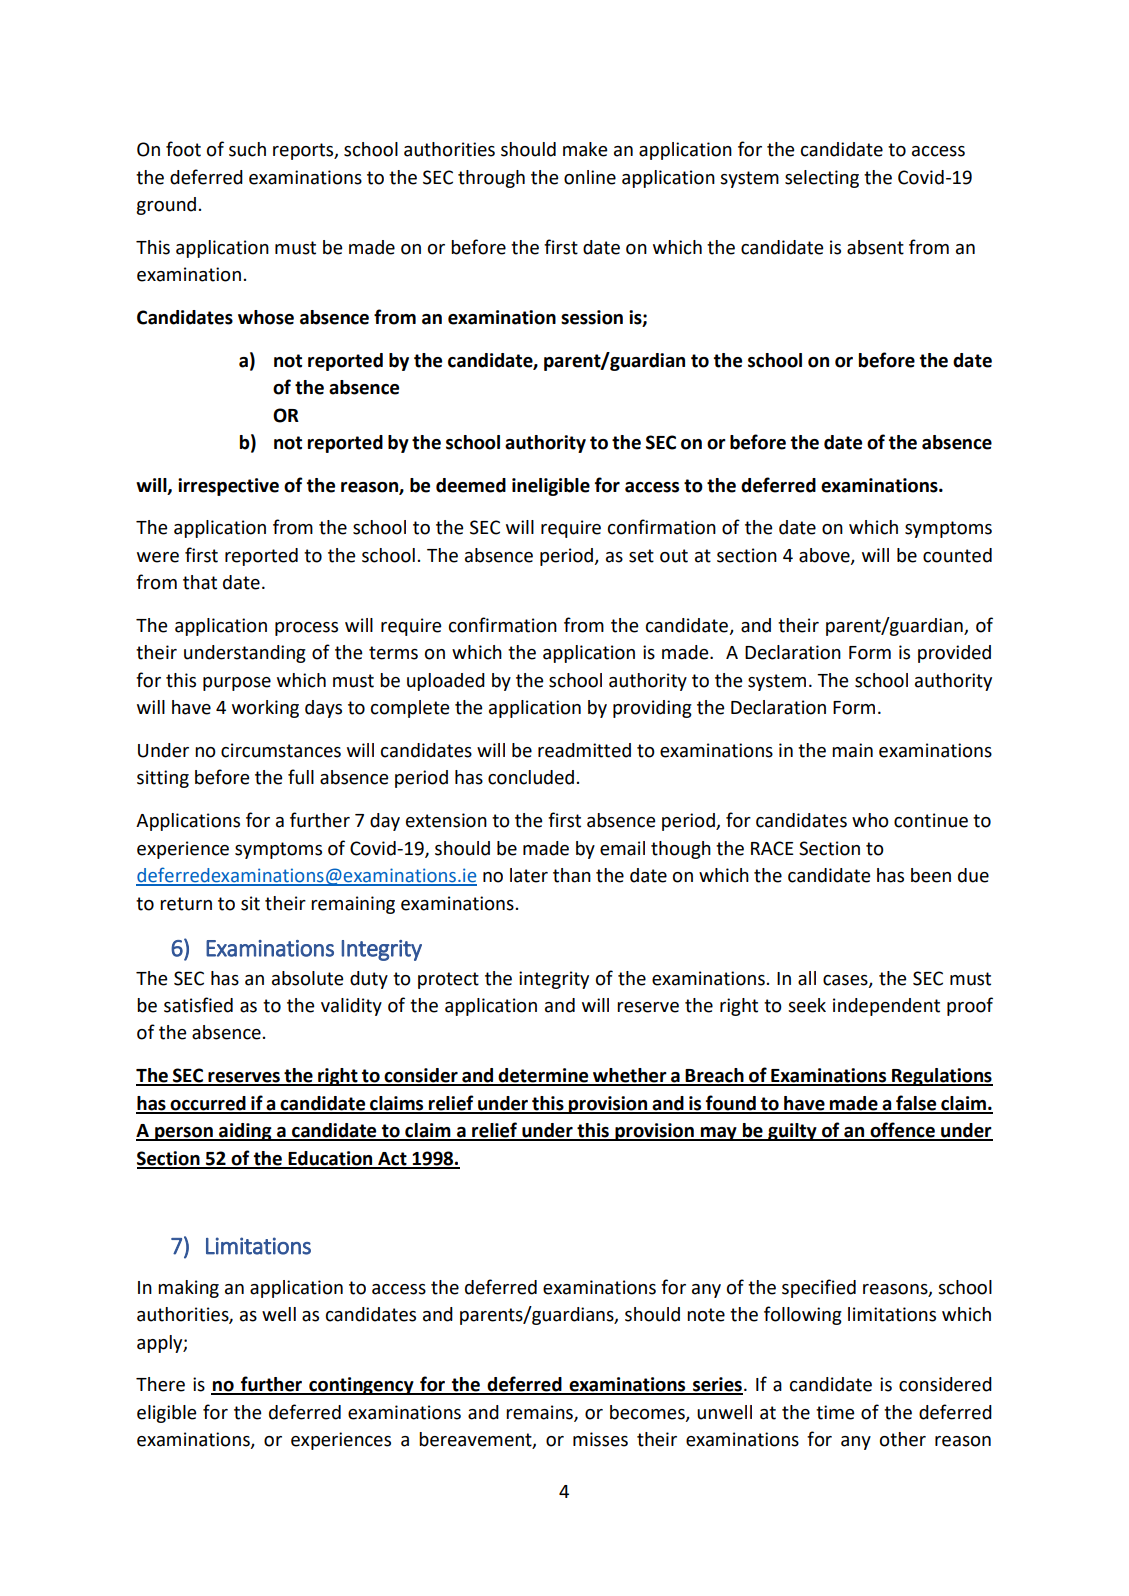  What do you see at coordinates (160, 1384) in the image?
I see `There` at bounding box center [160, 1384].
